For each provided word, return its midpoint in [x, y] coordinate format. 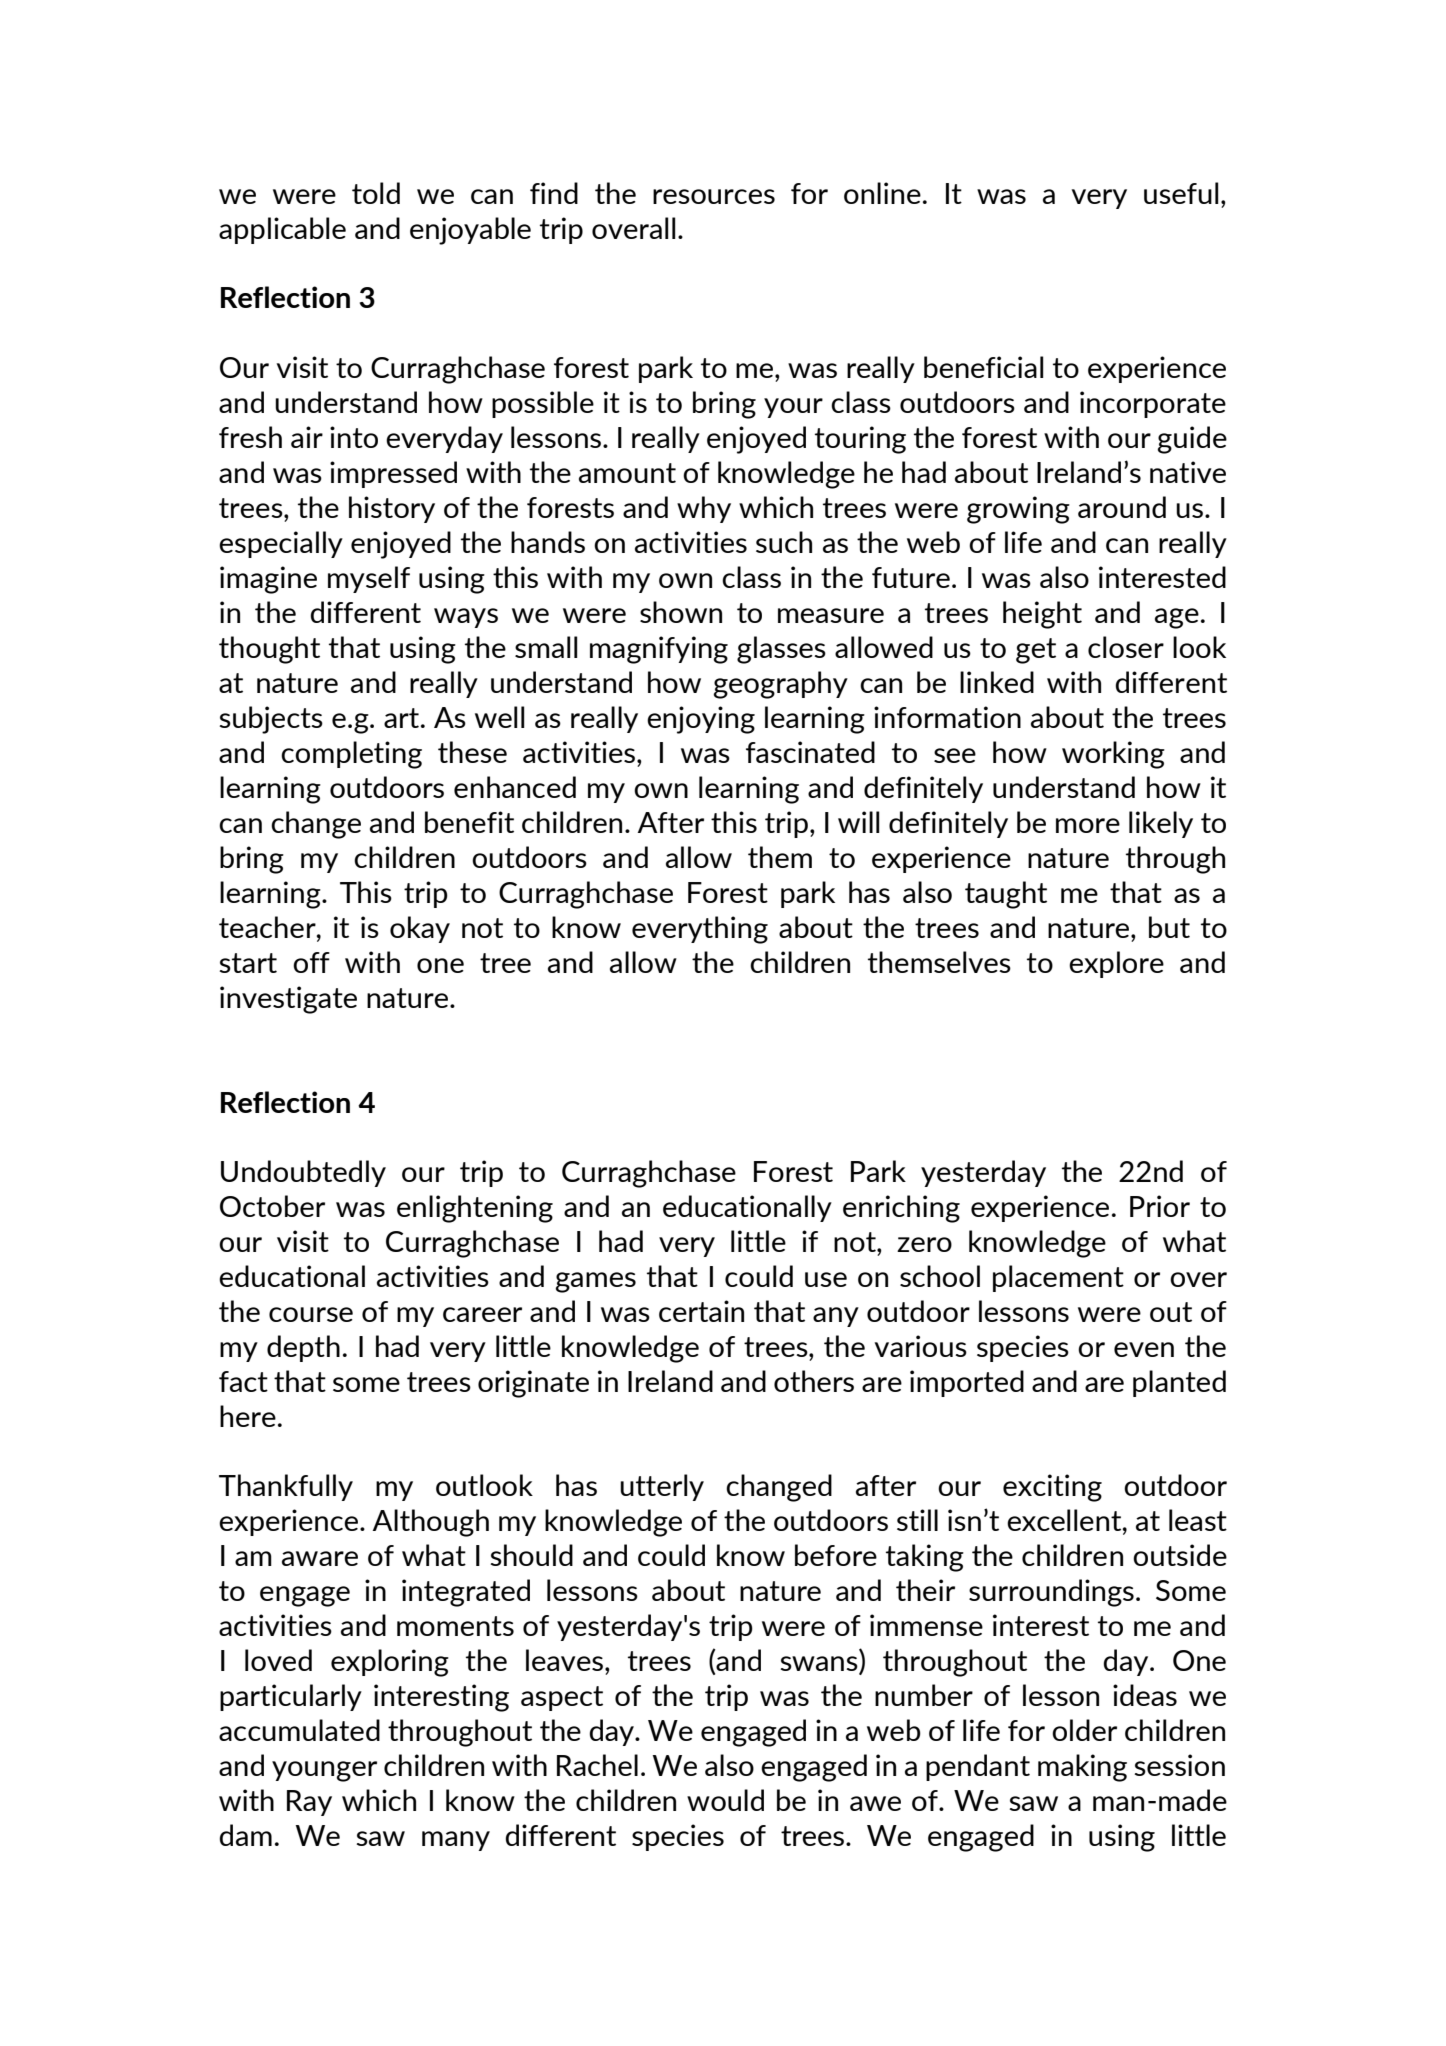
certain [701, 1311]
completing [351, 755]
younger [324, 1771]
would [725, 1800]
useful [1181, 193]
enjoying [701, 720]
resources [714, 196]
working [1113, 755]
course [311, 1314]
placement [1058, 1278]
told [376, 193]
